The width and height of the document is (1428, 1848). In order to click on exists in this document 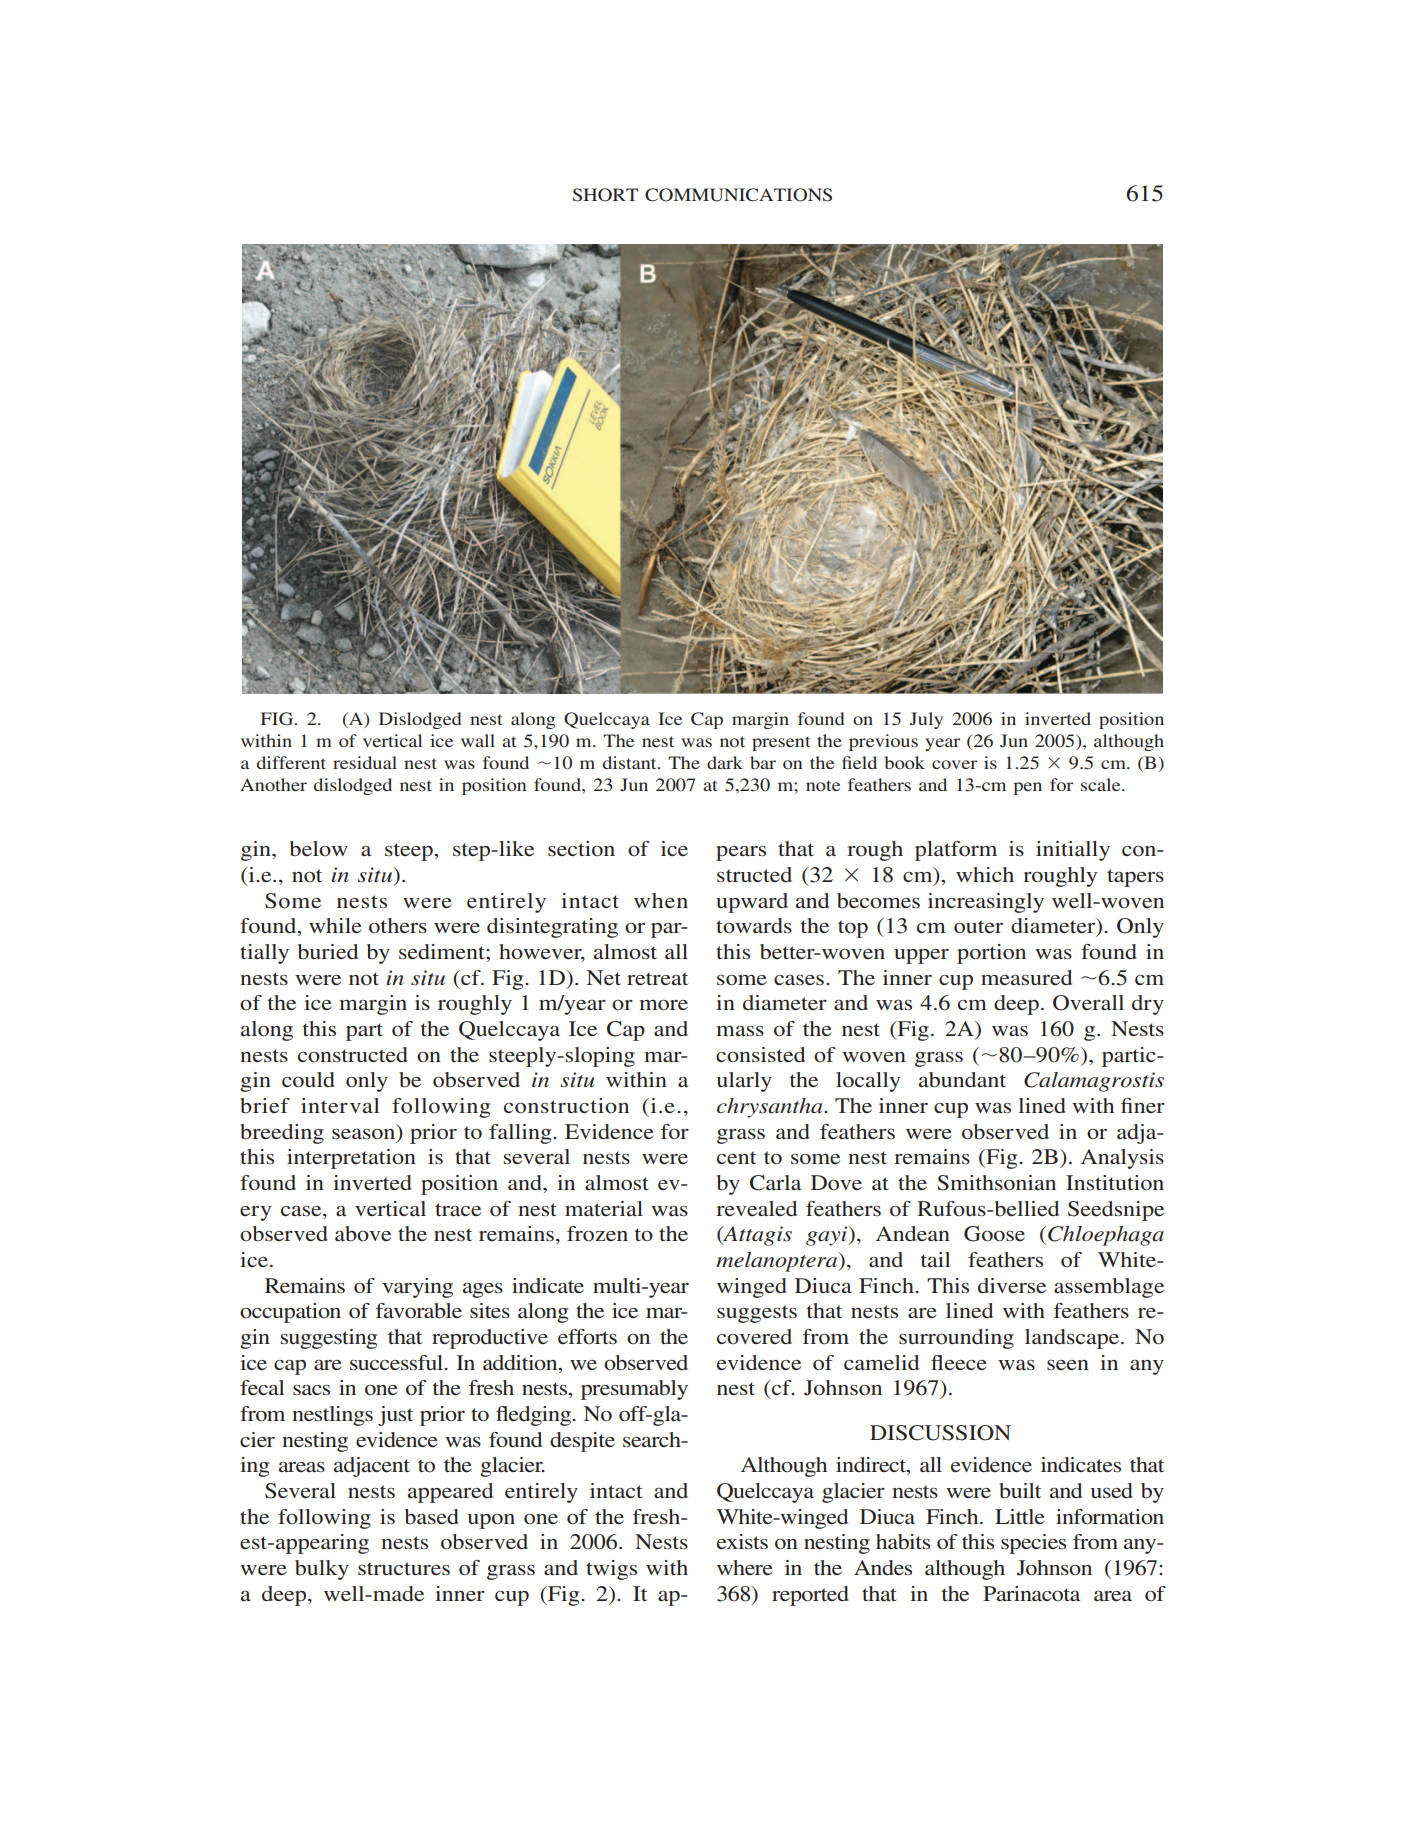, I will do `click(742, 1542)`.
